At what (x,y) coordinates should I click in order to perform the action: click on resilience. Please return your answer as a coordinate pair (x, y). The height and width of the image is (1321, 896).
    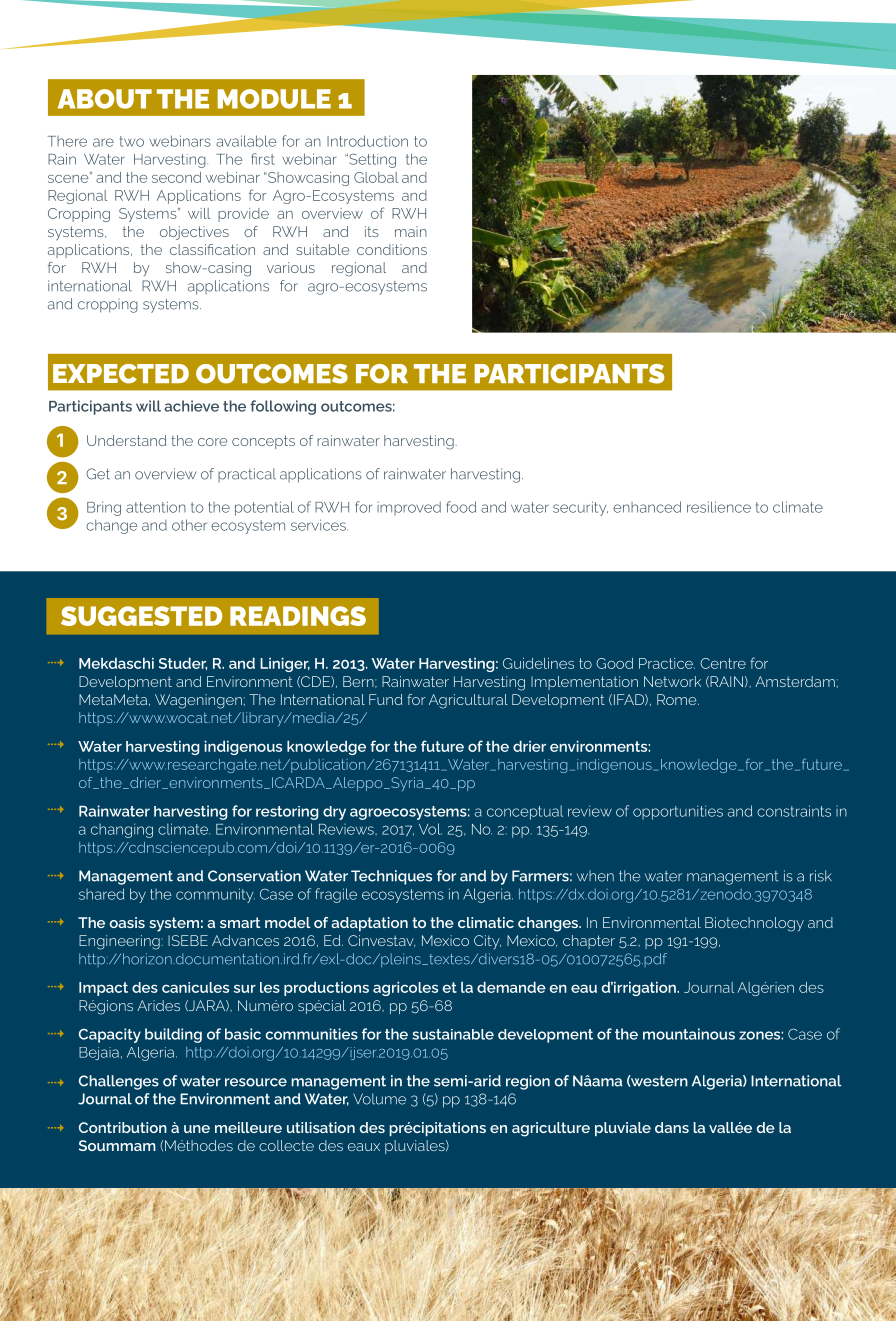
    Looking at the image, I should click on (719, 507).
